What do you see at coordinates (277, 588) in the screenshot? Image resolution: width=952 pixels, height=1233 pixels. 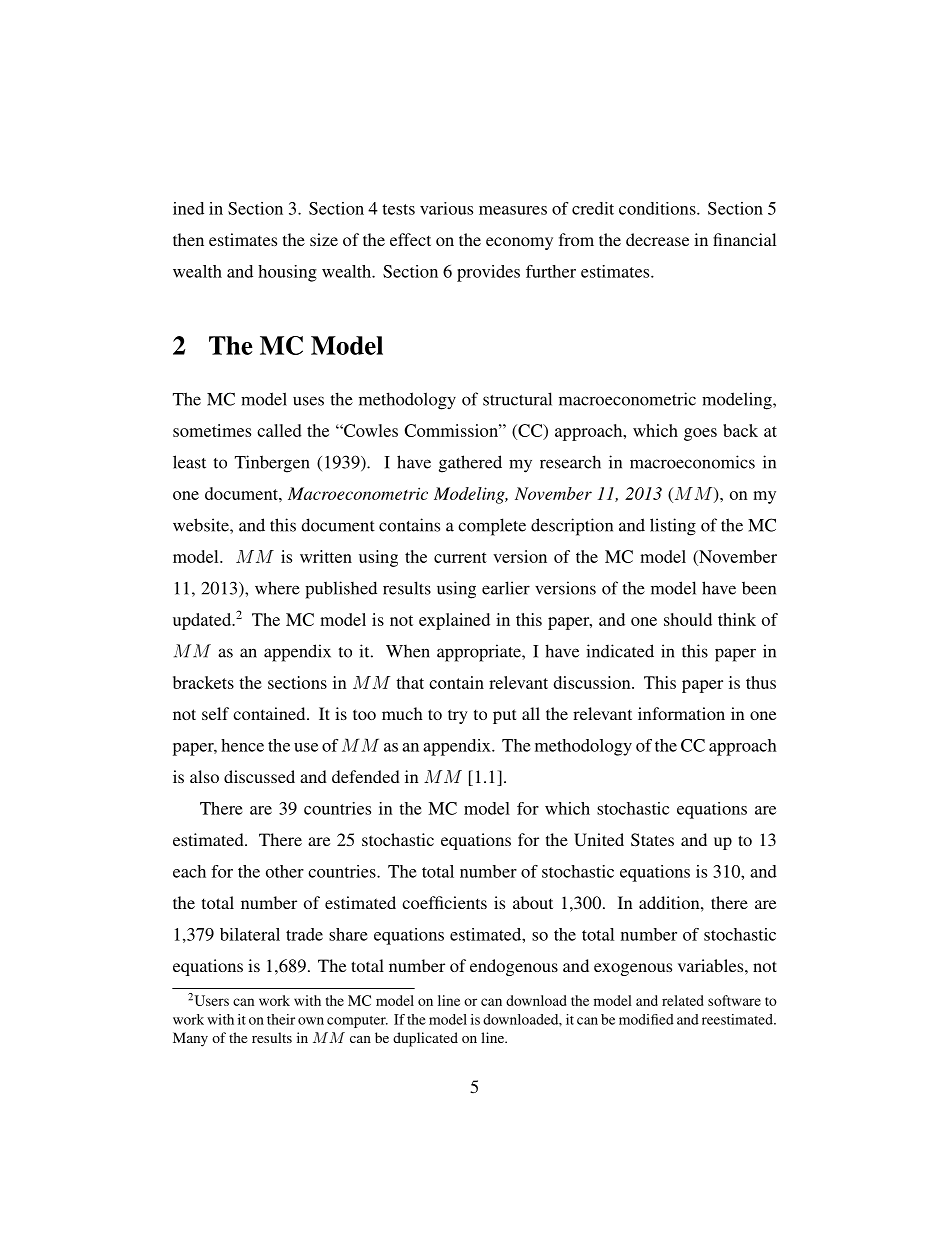 I see `where` at bounding box center [277, 588].
